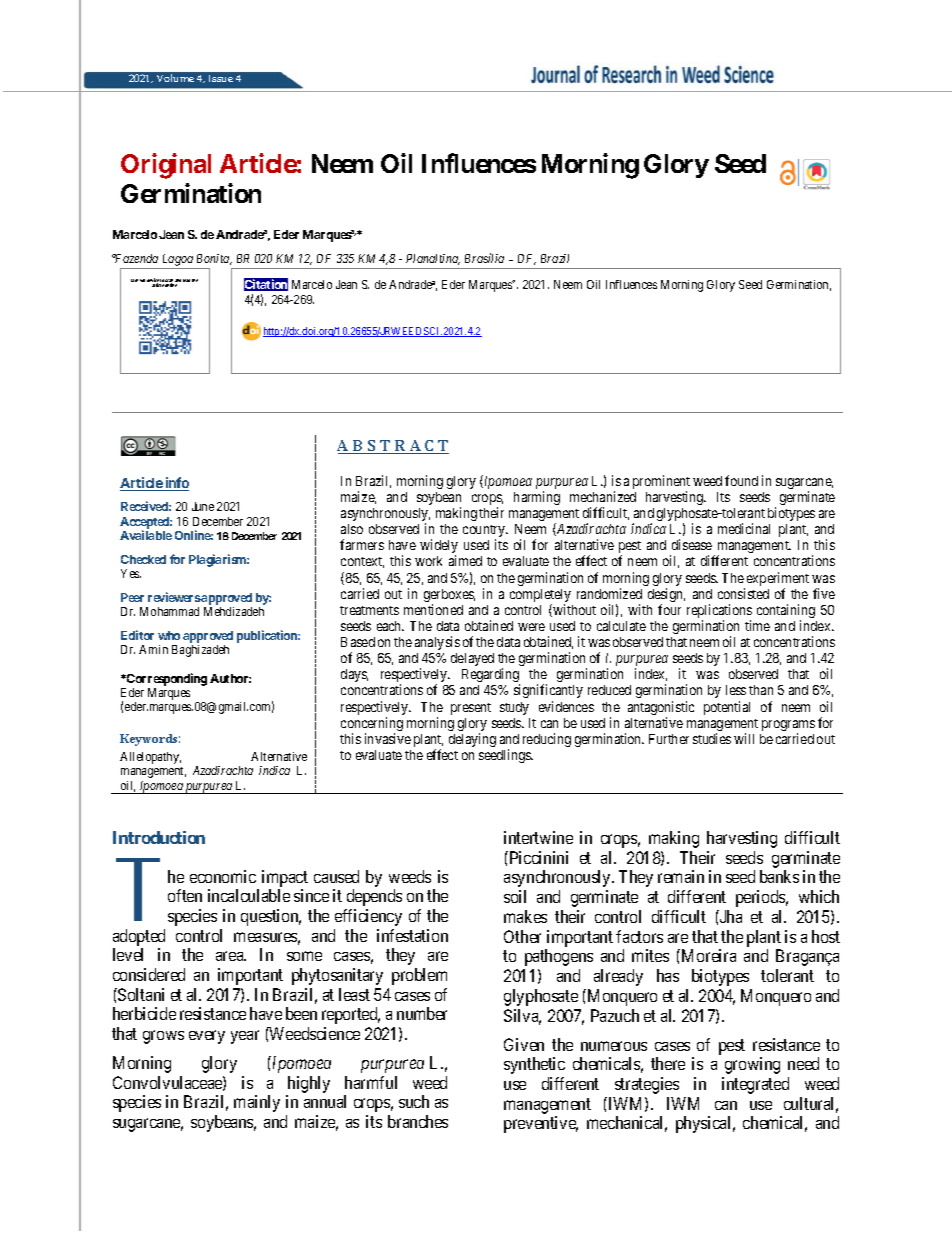  Describe the element at coordinates (176, 484) in the document. I see `info` at that location.
